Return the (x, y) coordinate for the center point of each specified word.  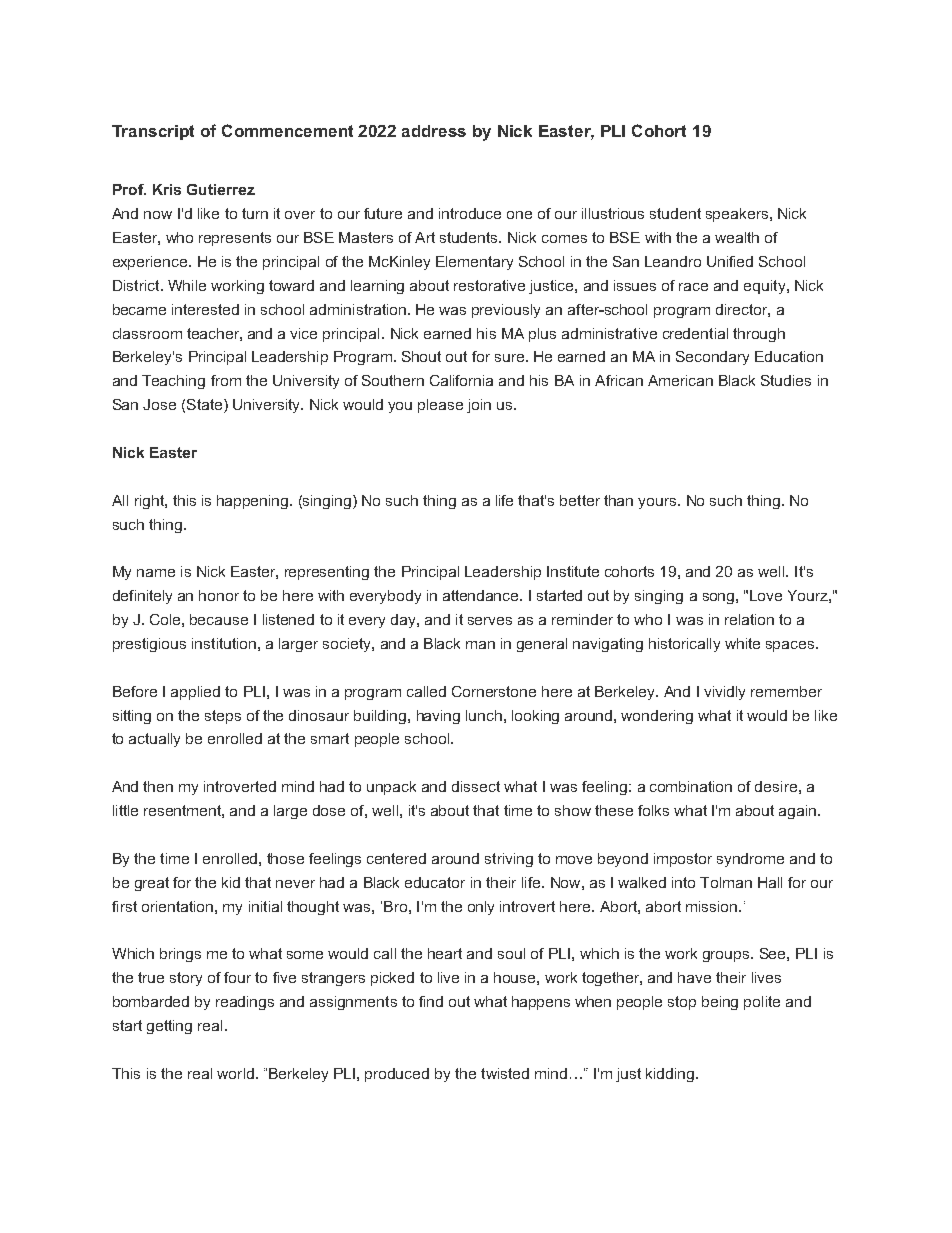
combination (691, 786)
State (206, 406)
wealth (737, 237)
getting (169, 1027)
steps (223, 717)
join (479, 406)
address (434, 131)
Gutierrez (221, 189)
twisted (505, 1073)
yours (658, 503)
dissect (476, 786)
